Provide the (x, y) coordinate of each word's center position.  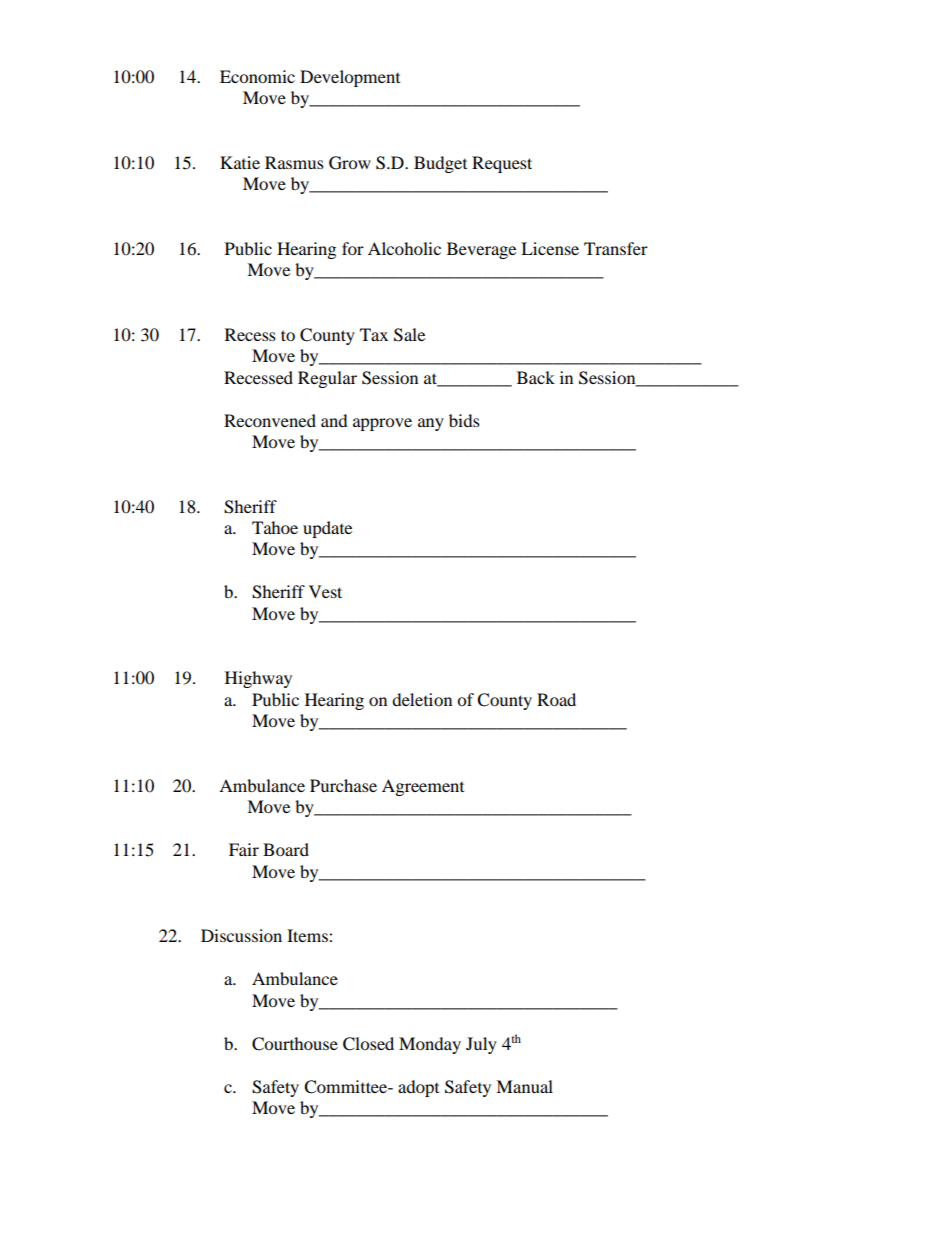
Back (536, 377)
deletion (422, 699)
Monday (430, 1045)
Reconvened (270, 420)
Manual (524, 1086)
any (431, 424)
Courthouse (295, 1044)
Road (556, 699)
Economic (257, 76)
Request (502, 164)
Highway (258, 679)
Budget (440, 164)
